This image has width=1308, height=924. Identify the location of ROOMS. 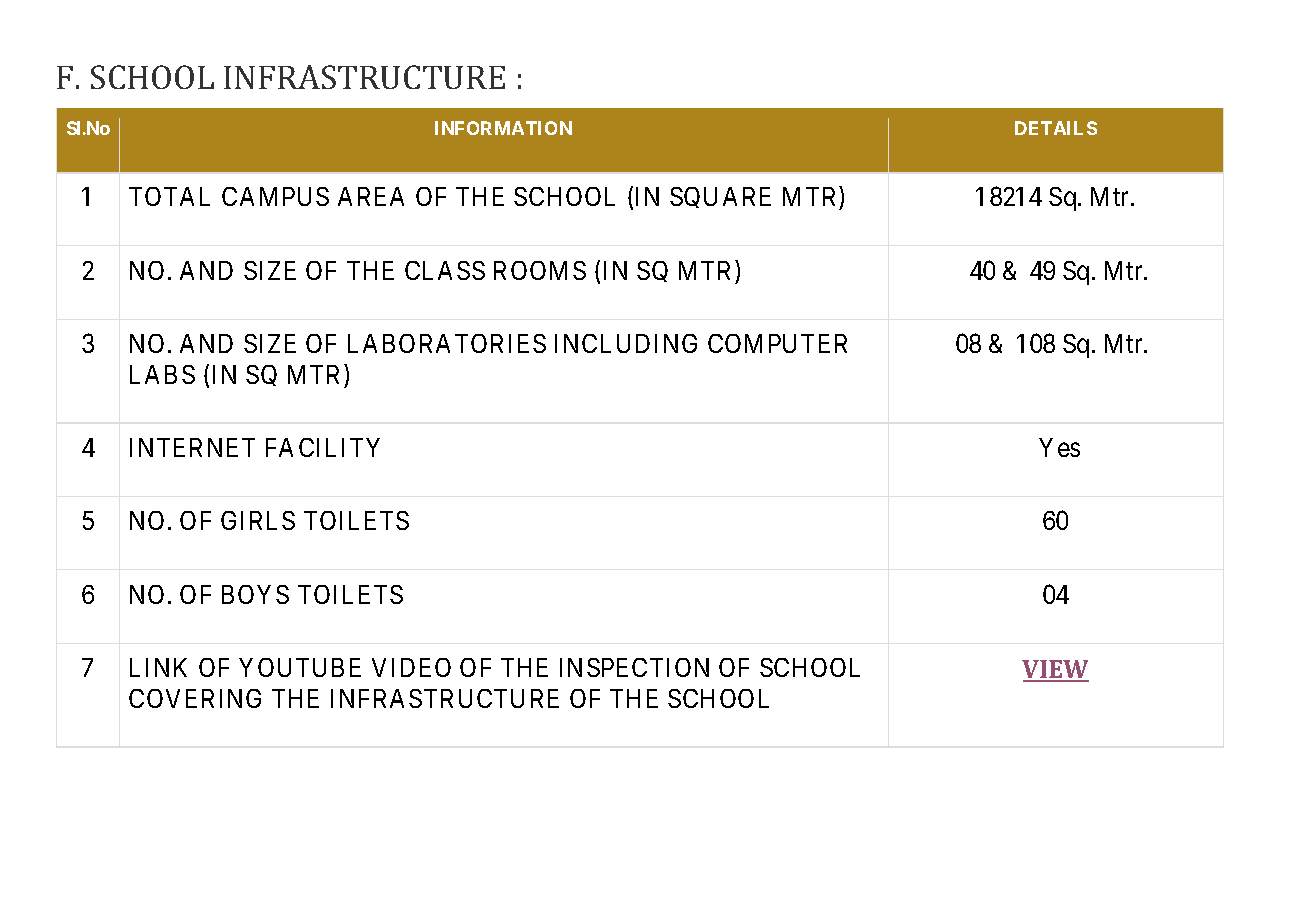
(540, 270).
